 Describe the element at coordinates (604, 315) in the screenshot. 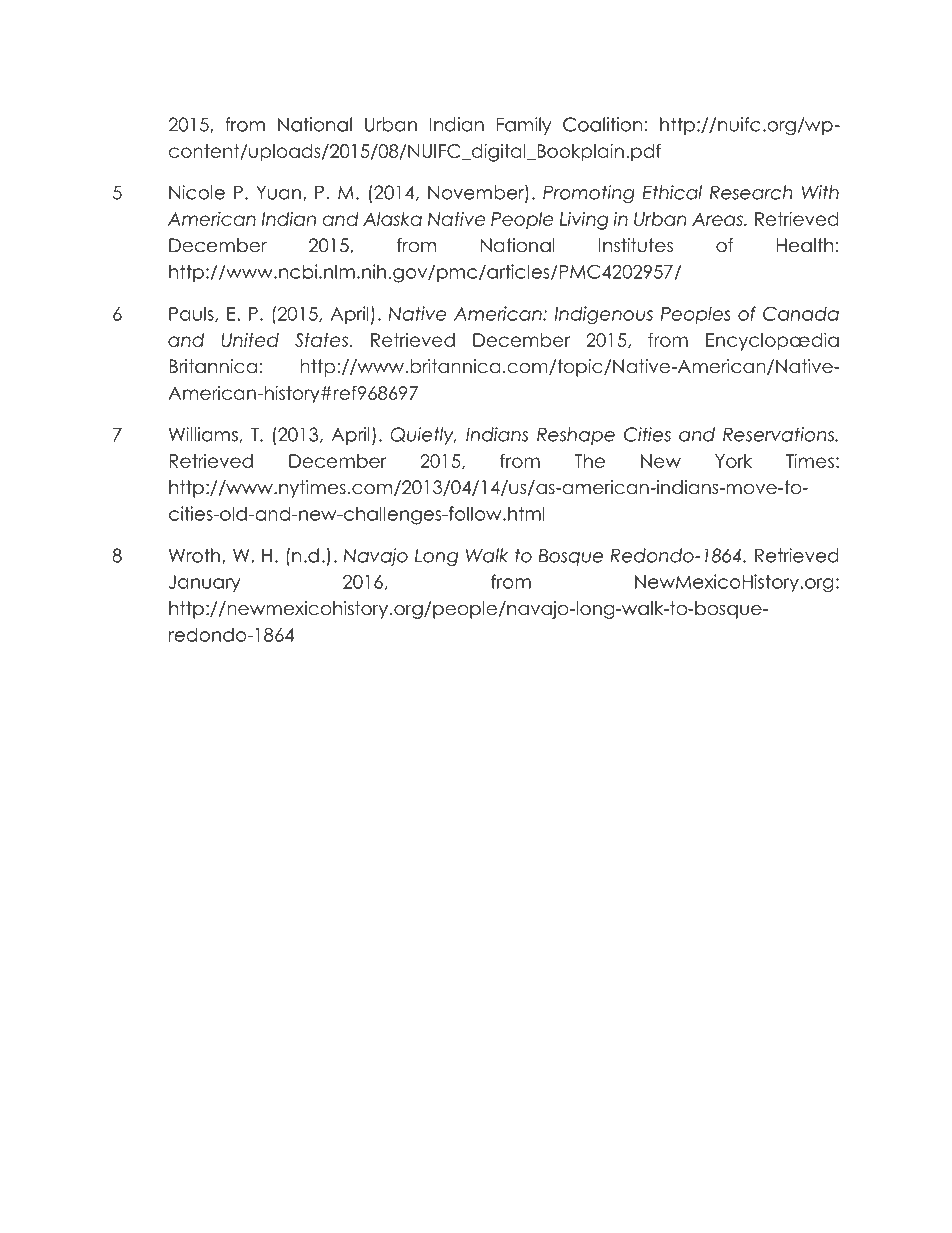

I see `Indigenous` at that location.
